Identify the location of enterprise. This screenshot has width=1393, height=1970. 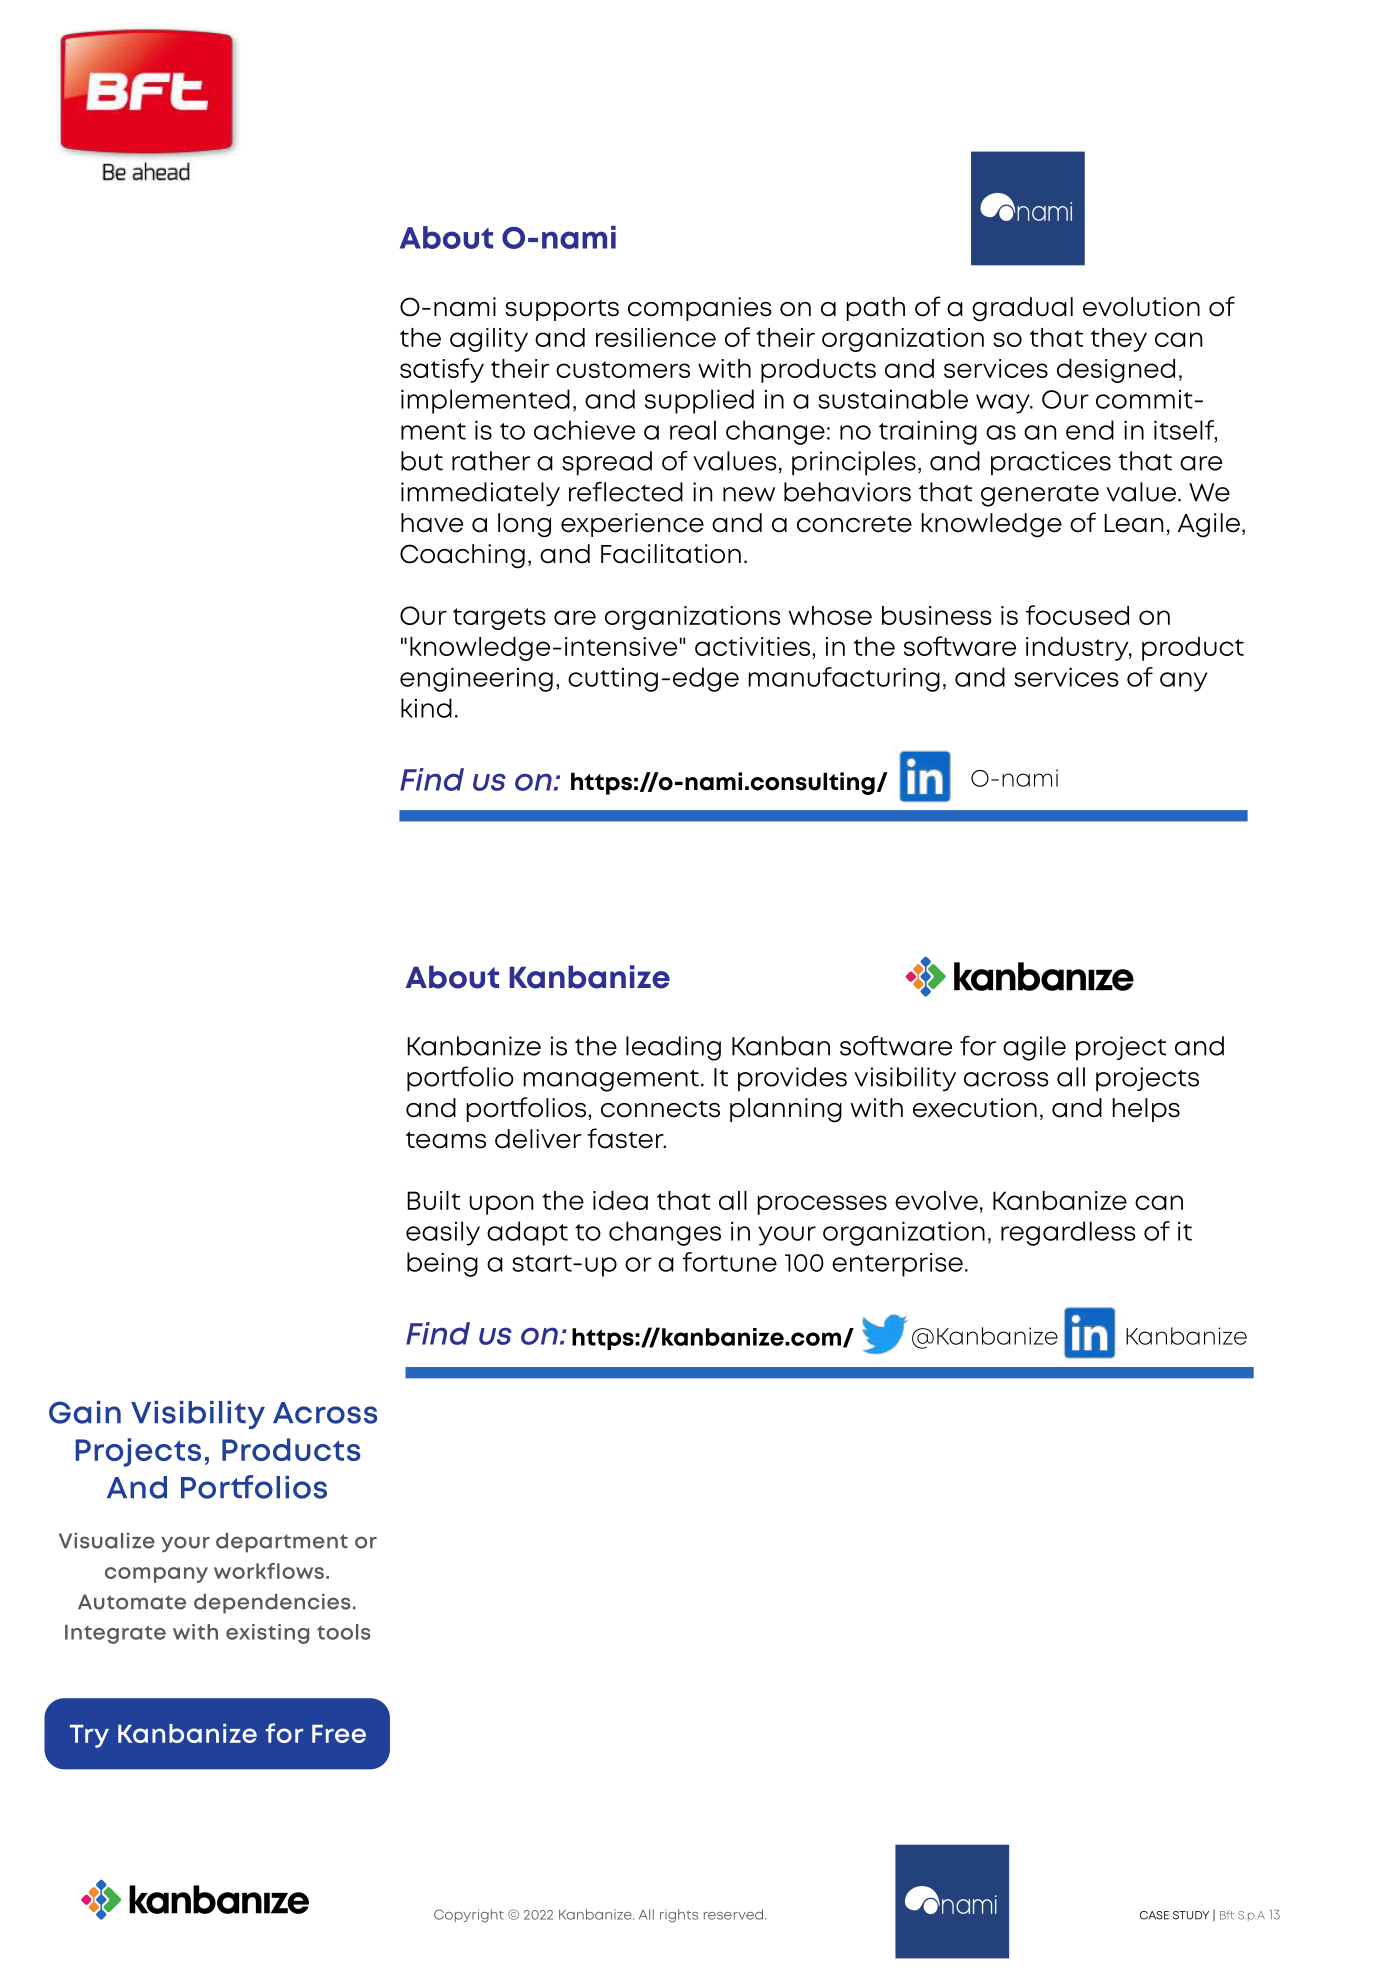
(897, 1265).
